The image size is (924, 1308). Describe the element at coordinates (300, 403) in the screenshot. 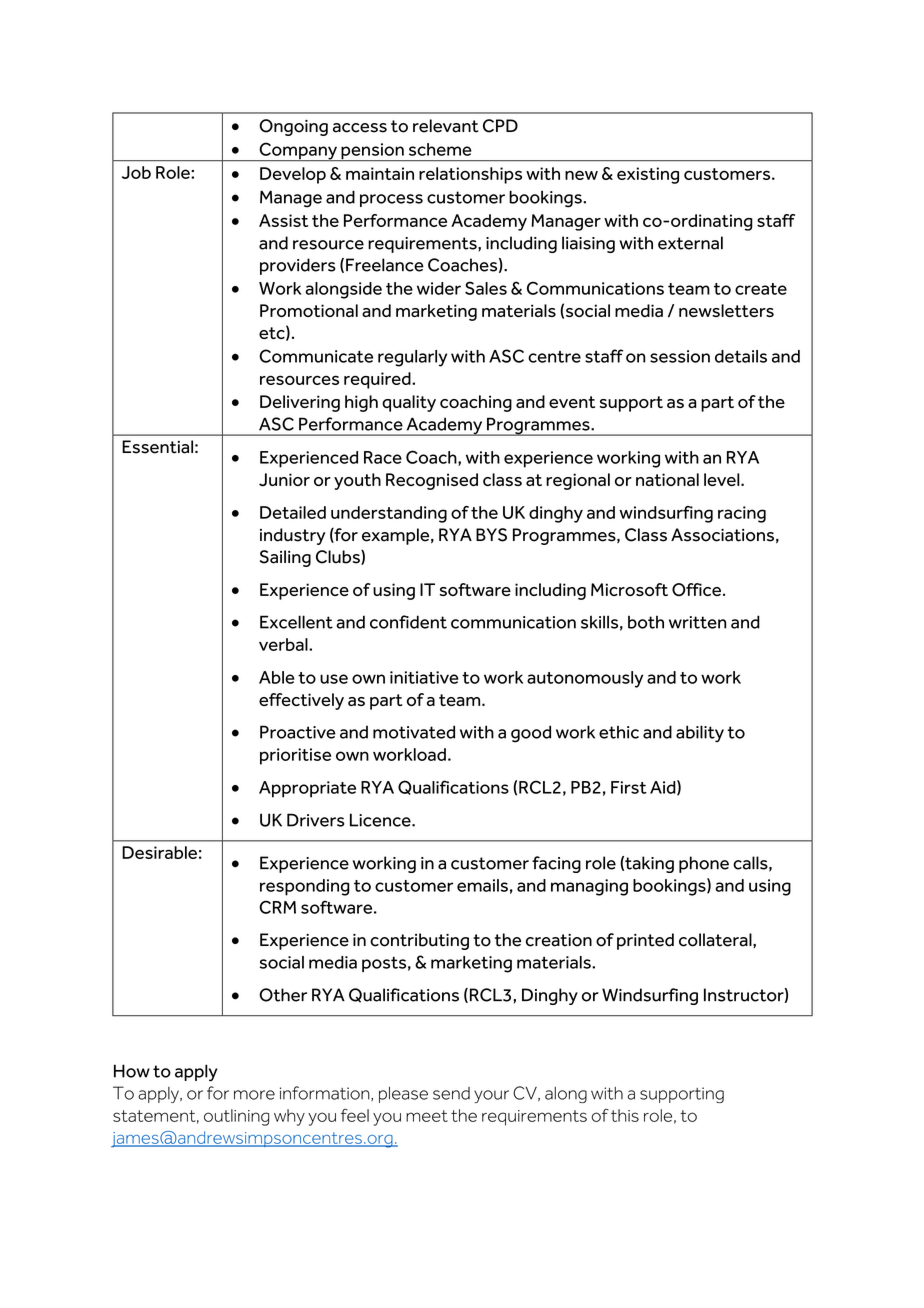

I see `Delivering` at that location.
